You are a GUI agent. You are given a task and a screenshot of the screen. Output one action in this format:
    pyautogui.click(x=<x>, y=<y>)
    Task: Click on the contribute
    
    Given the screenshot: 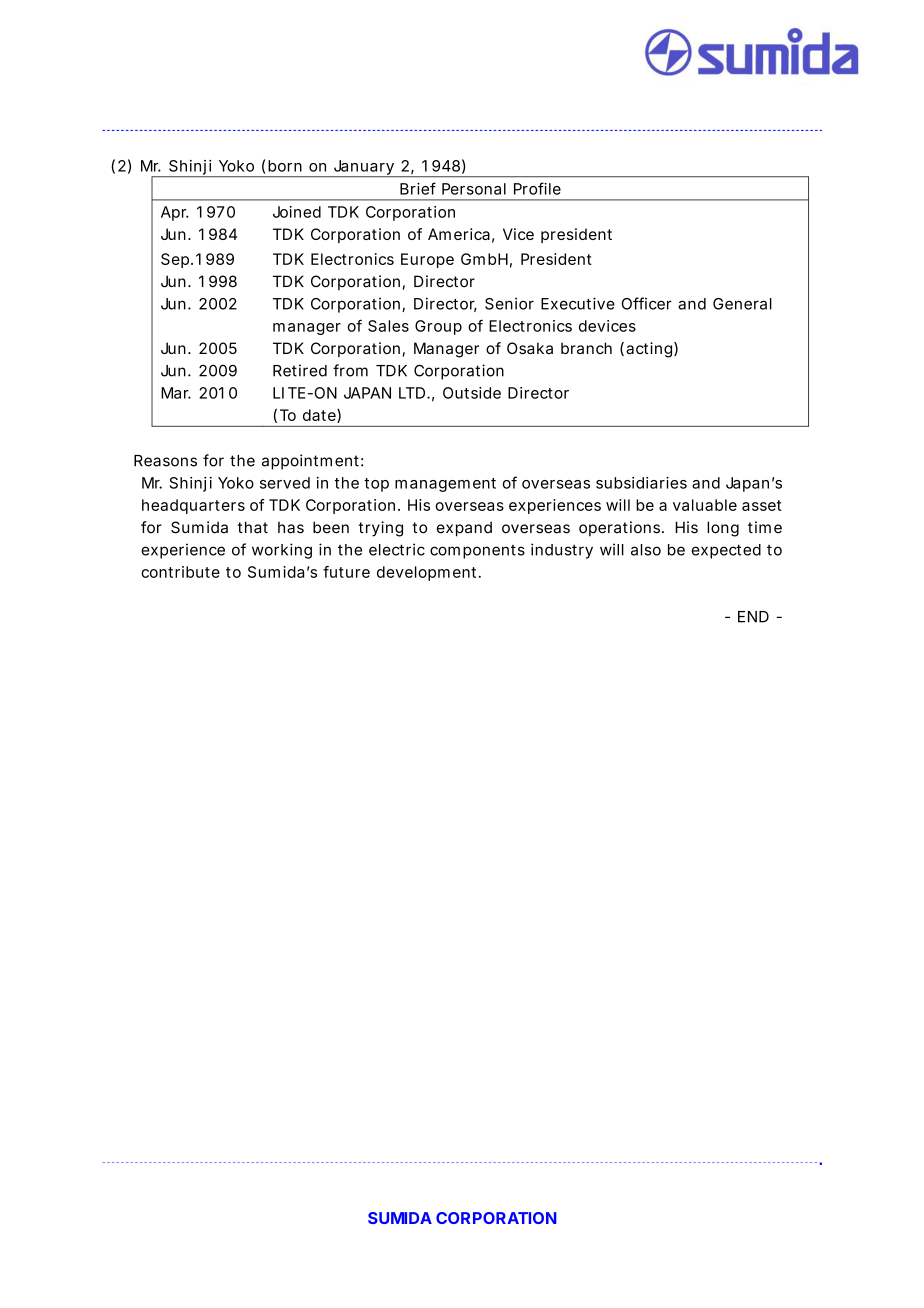 What is the action you would take?
    pyautogui.click(x=180, y=572)
